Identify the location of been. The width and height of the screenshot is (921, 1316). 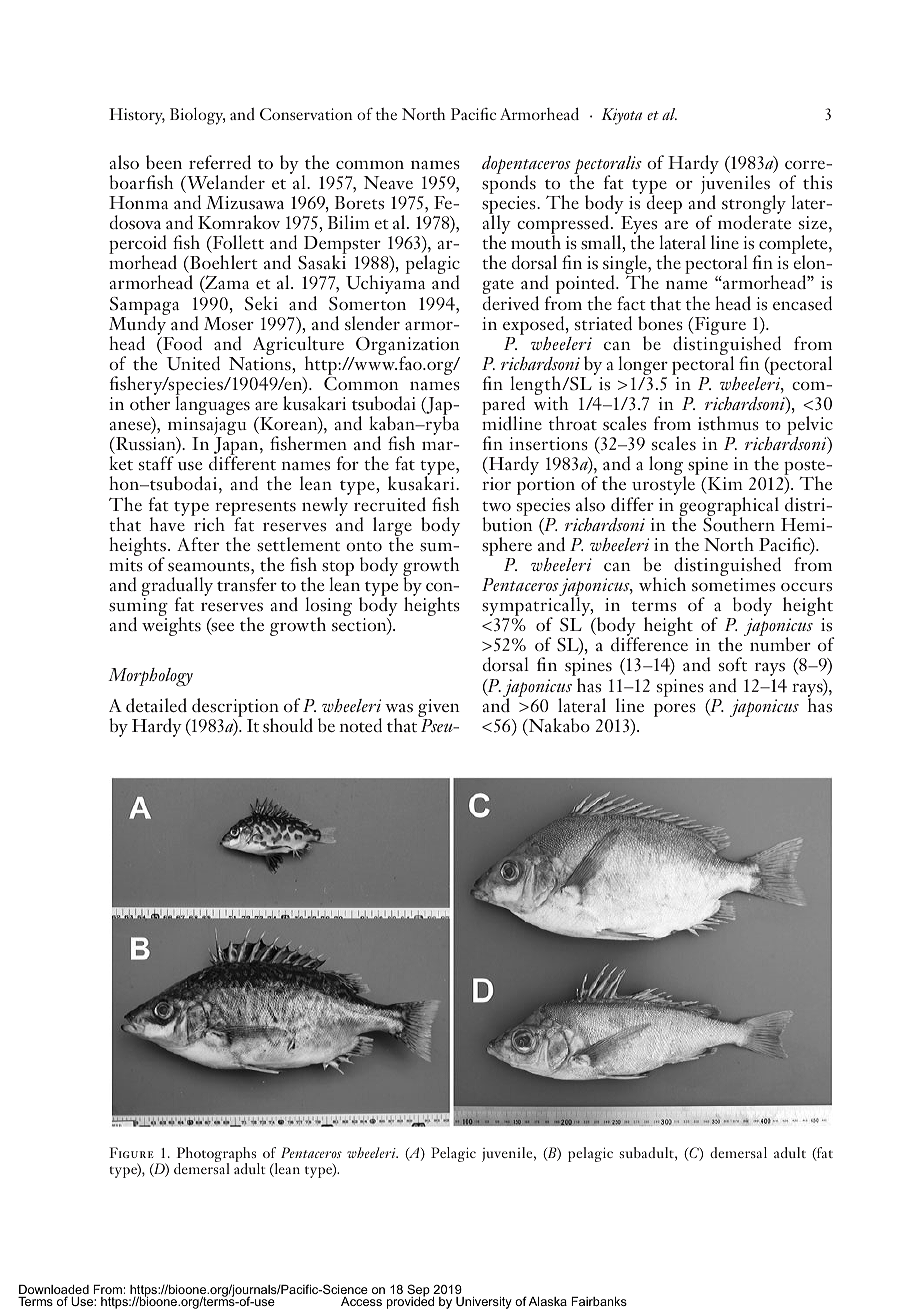
(164, 162).
